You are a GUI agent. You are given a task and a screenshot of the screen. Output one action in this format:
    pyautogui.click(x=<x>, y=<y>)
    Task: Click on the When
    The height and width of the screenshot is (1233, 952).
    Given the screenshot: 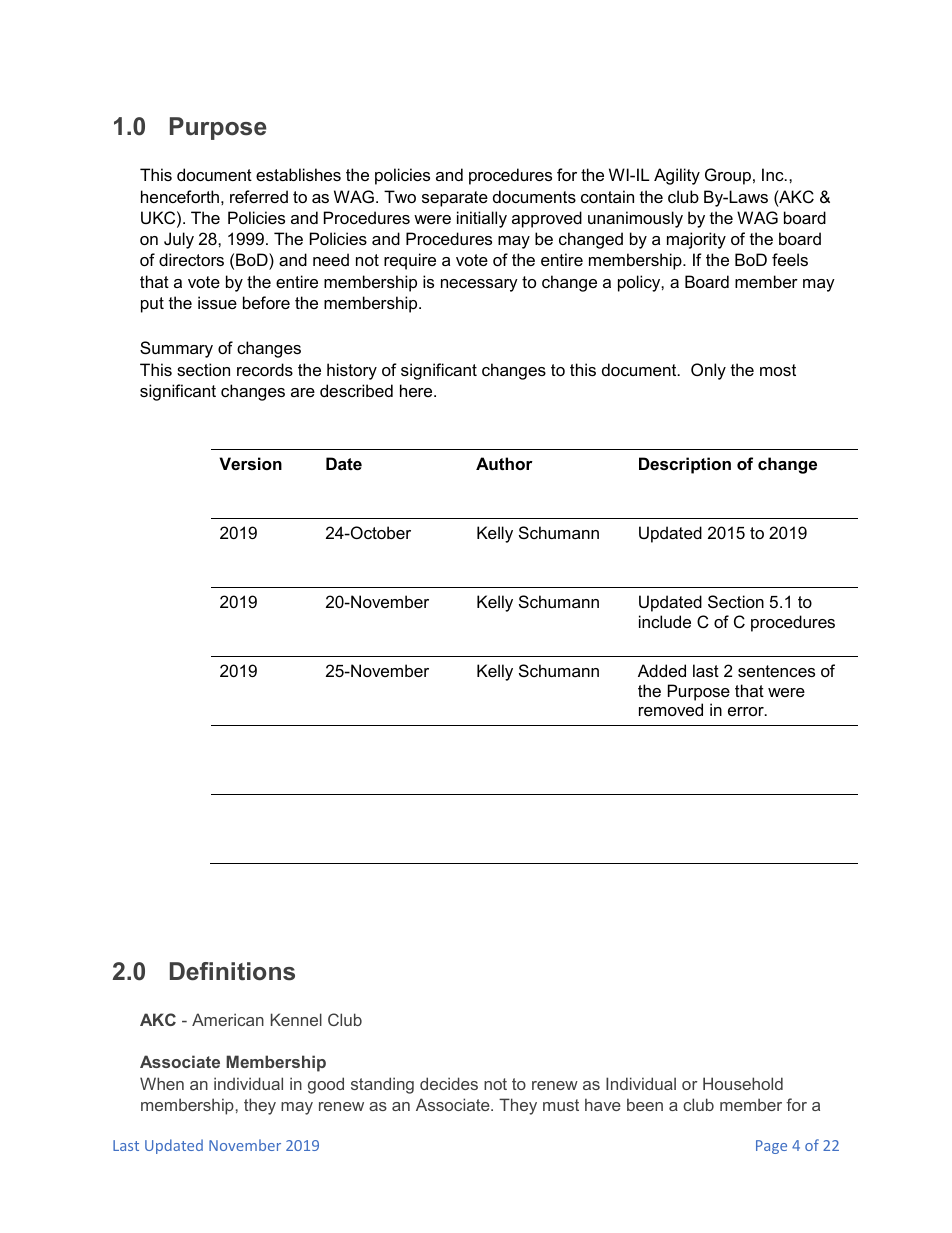 What is the action you would take?
    pyautogui.click(x=162, y=1083)
